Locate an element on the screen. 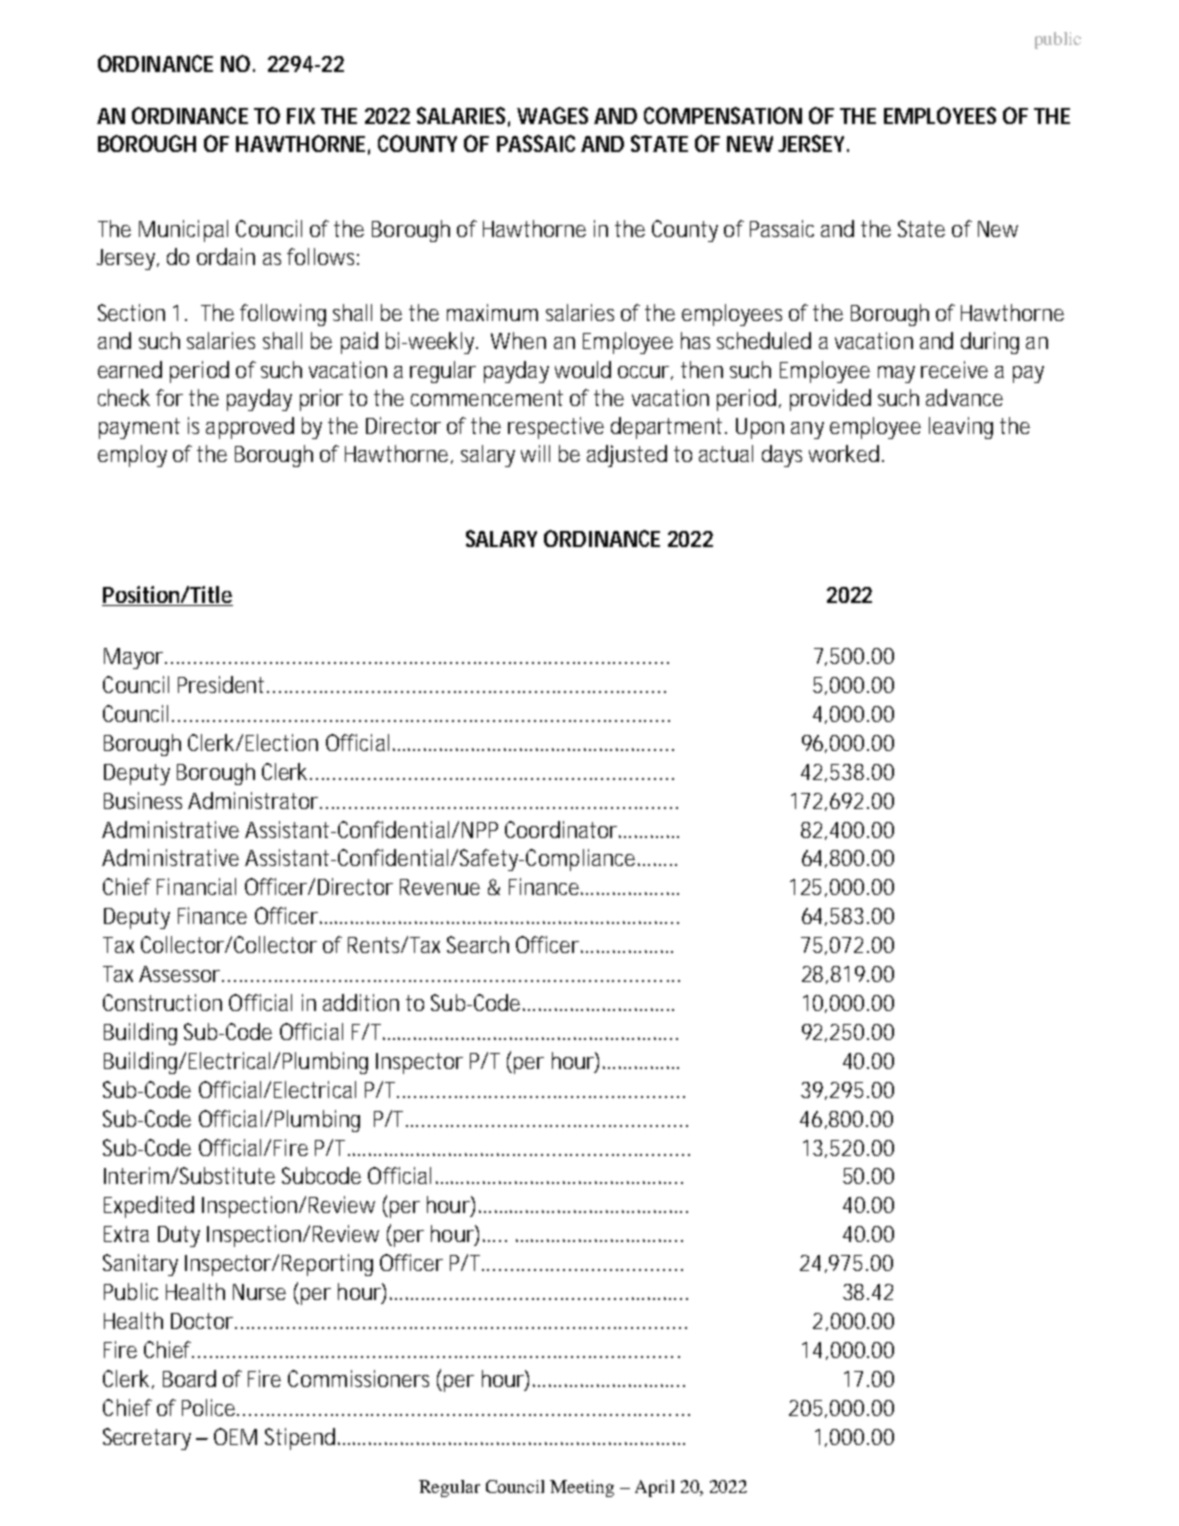 The height and width of the screenshot is (1526, 1179). FIX is located at coordinates (301, 116).
